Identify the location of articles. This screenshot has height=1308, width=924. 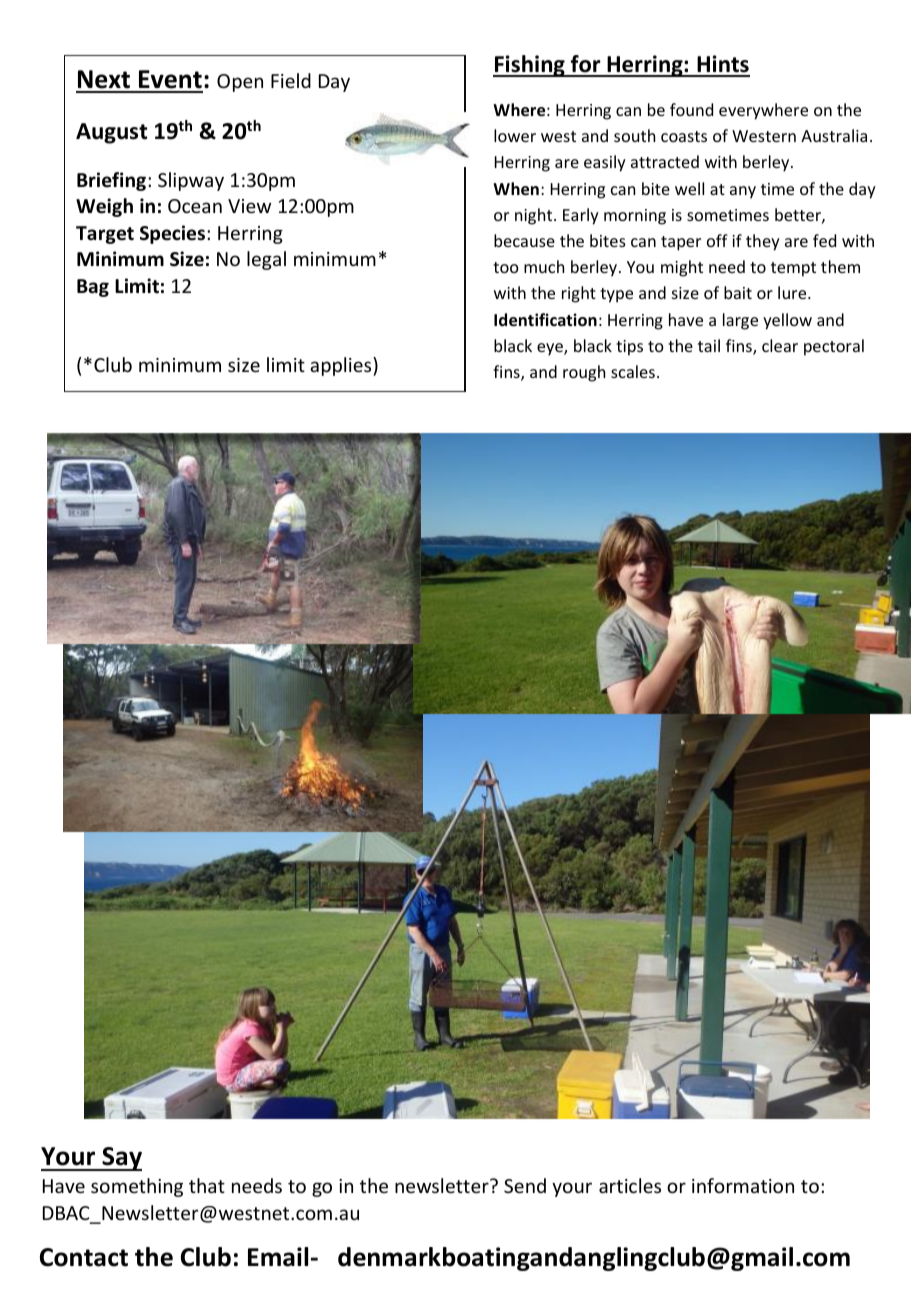
(630, 1185).
